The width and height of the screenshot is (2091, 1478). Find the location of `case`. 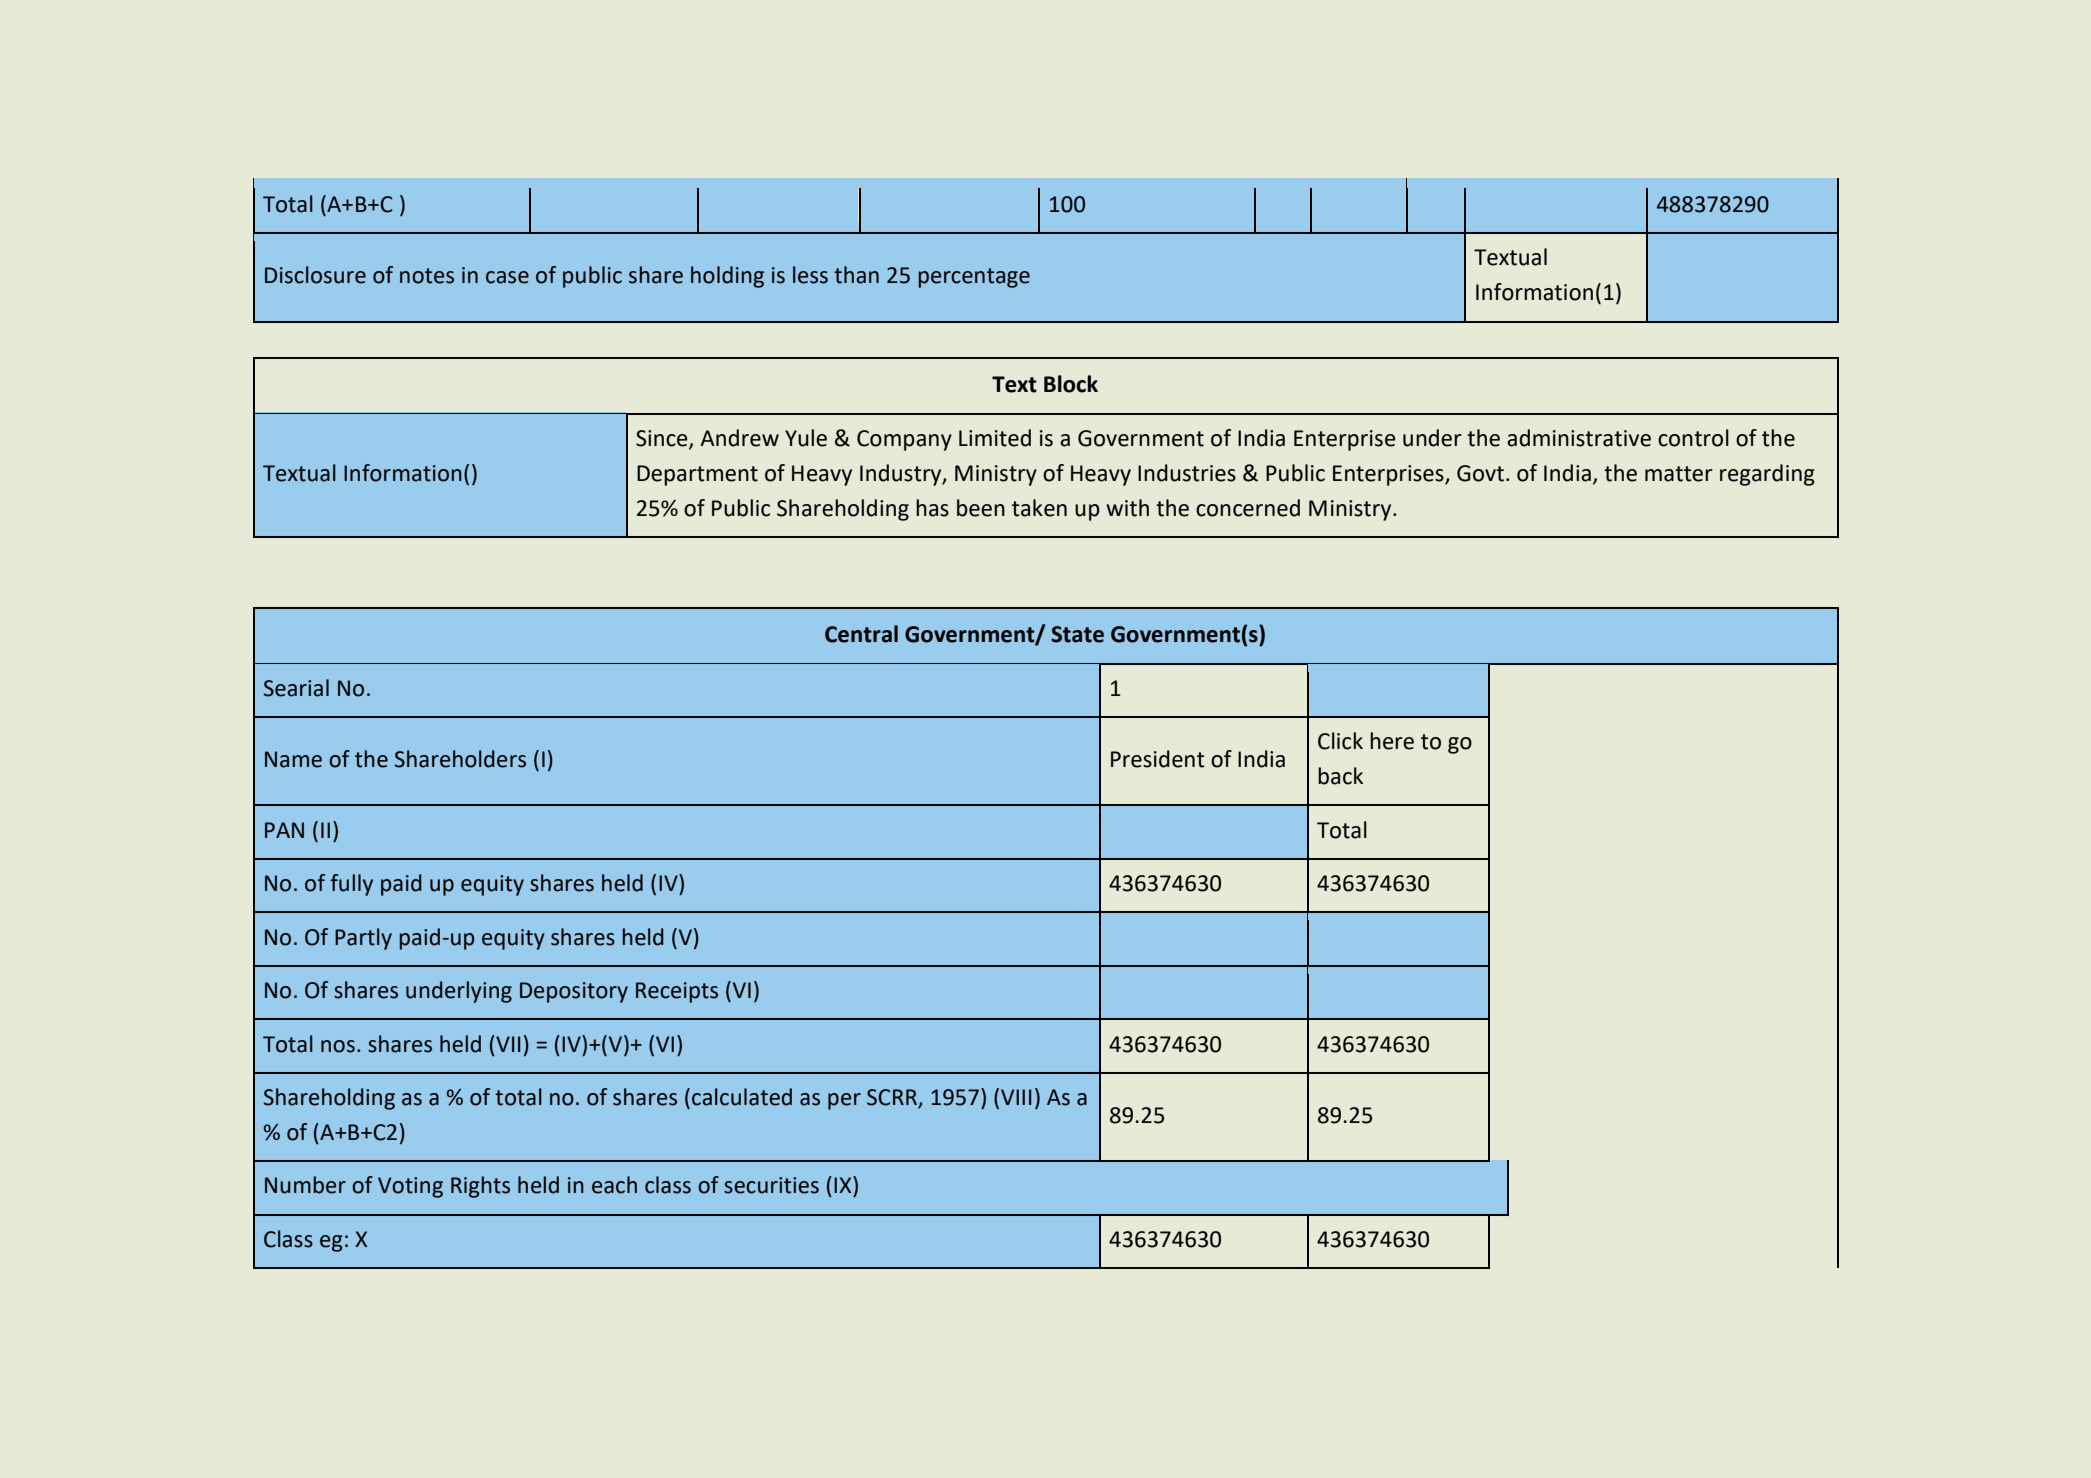

case is located at coordinates (507, 277).
